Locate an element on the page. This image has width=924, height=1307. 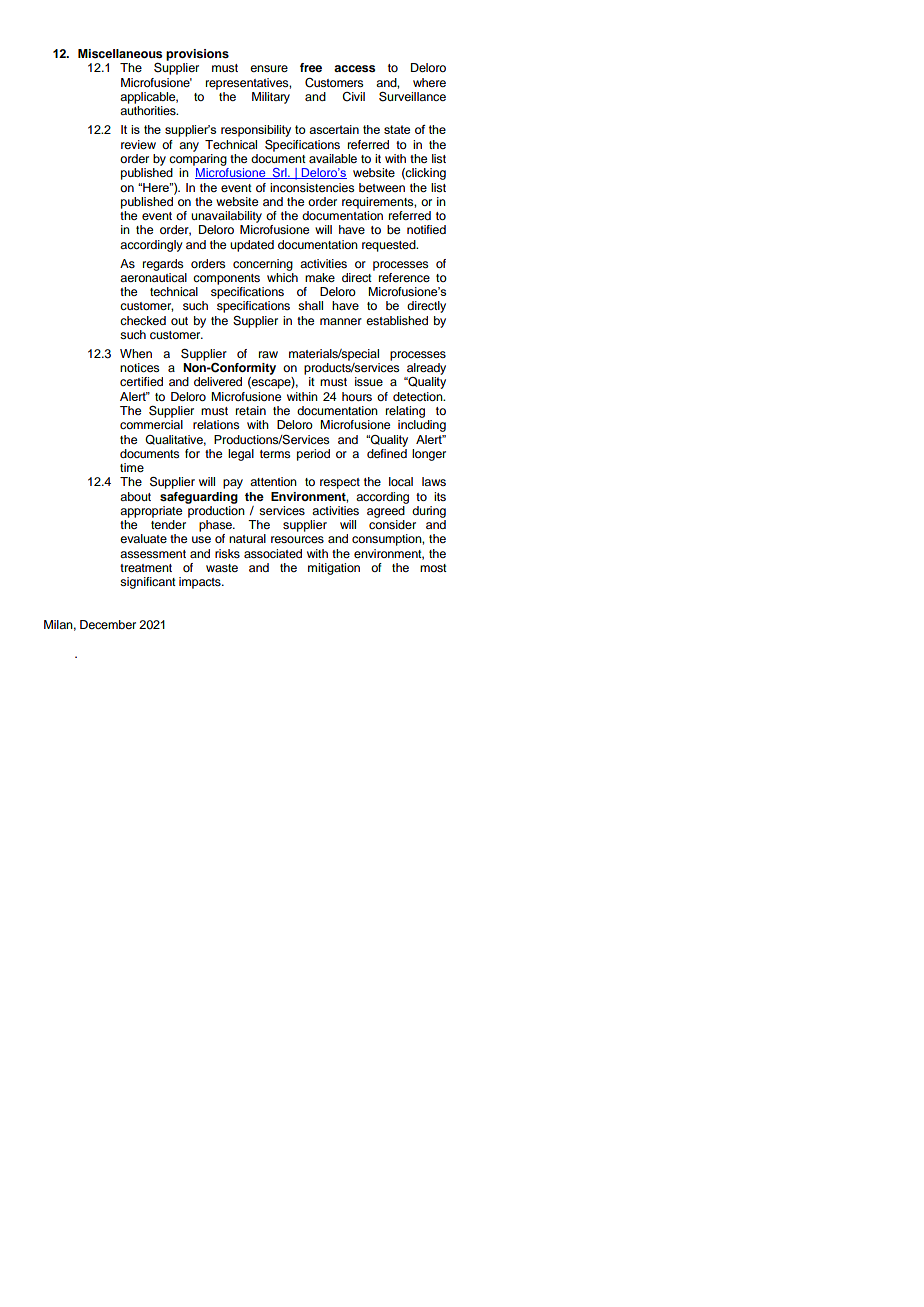
When is located at coordinates (136, 353).
